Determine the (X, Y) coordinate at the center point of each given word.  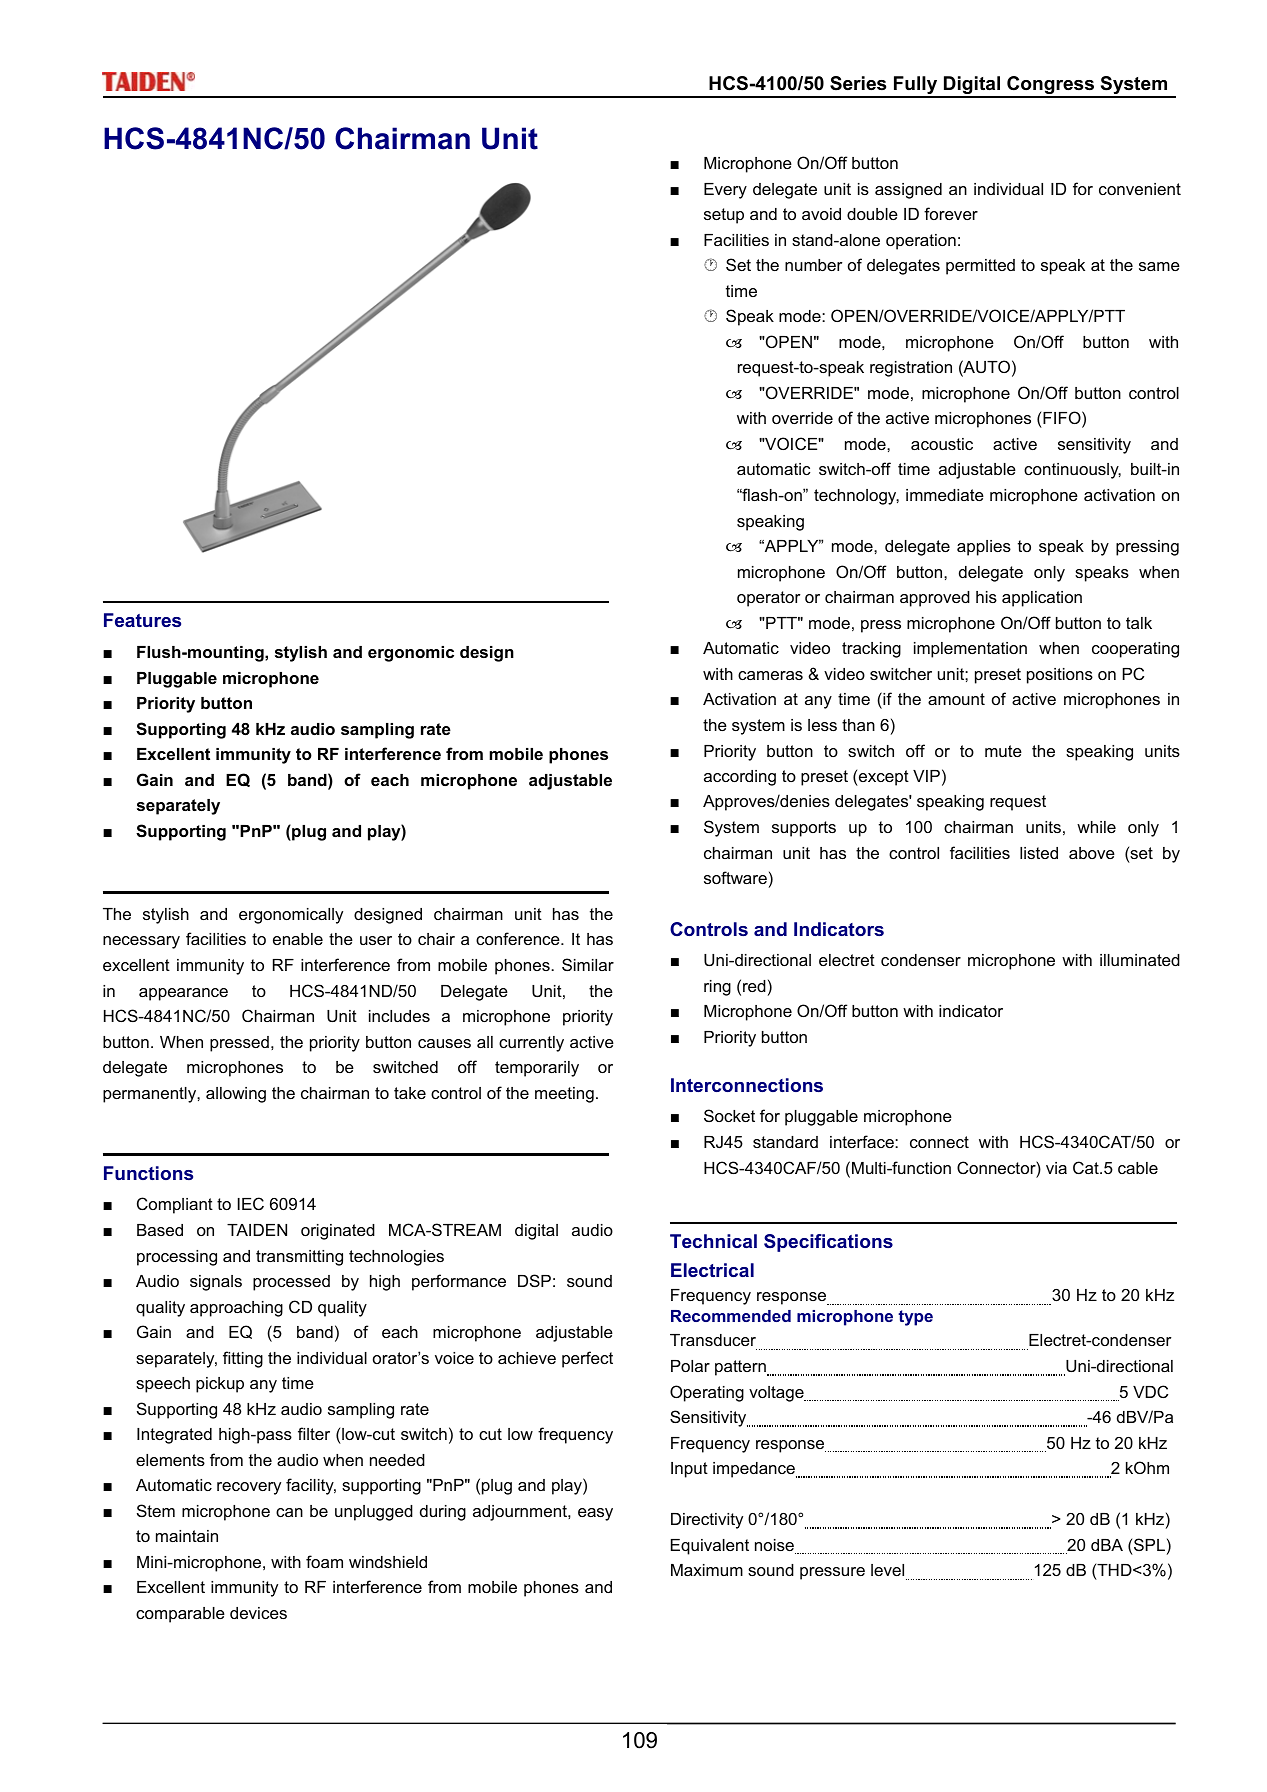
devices (258, 1613)
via (1056, 1168)
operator (768, 599)
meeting (564, 1095)
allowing (236, 1095)
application (1042, 599)
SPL (1149, 1544)
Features (142, 620)
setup (724, 216)
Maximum (707, 1570)
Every (725, 191)
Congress (1050, 86)
